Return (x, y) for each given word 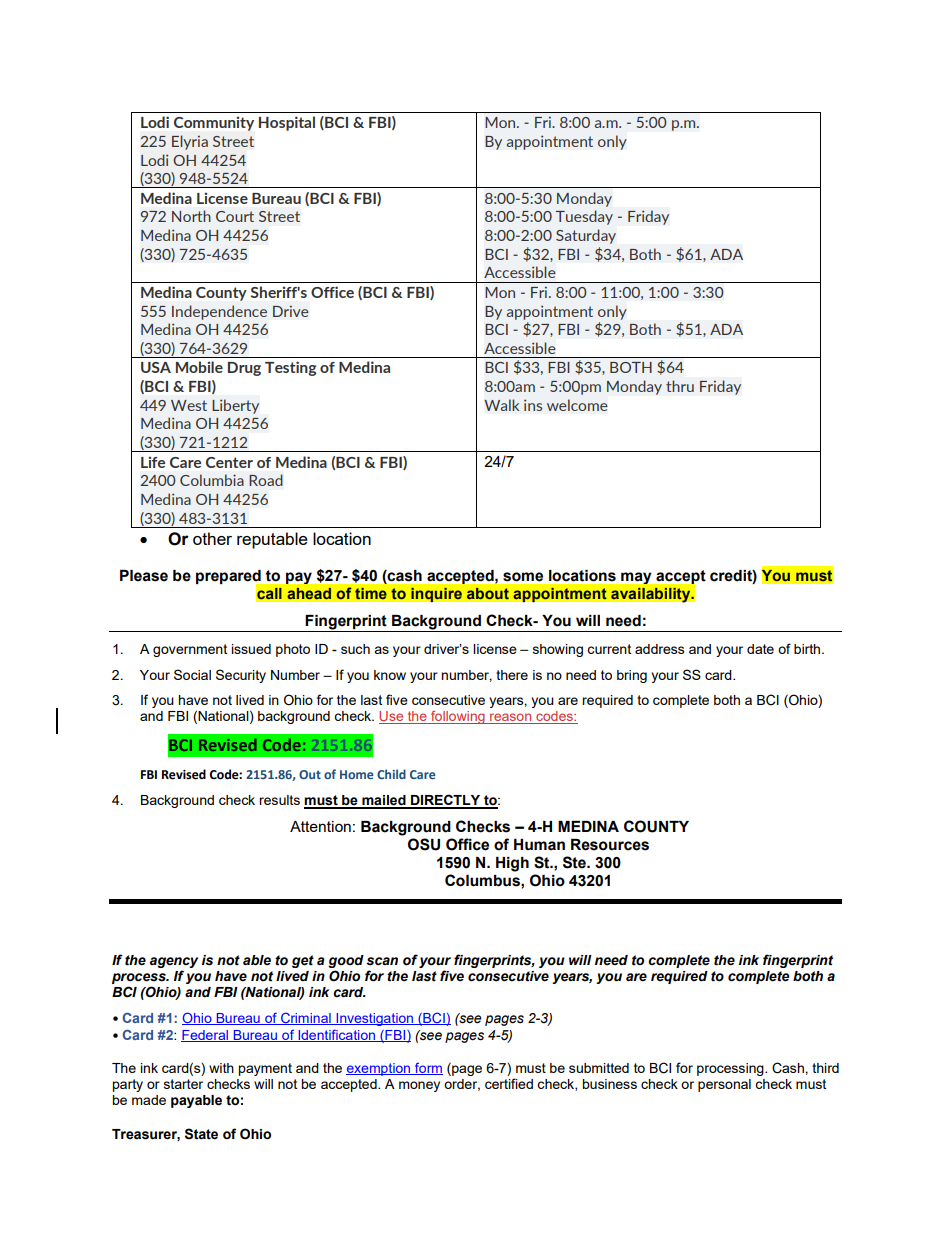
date (760, 649)
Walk (501, 405)
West (189, 405)
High (512, 864)
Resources (610, 845)
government (190, 650)
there (512, 675)
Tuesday (584, 217)
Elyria (190, 142)
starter (183, 1084)
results (279, 800)
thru (680, 386)
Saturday (586, 236)
